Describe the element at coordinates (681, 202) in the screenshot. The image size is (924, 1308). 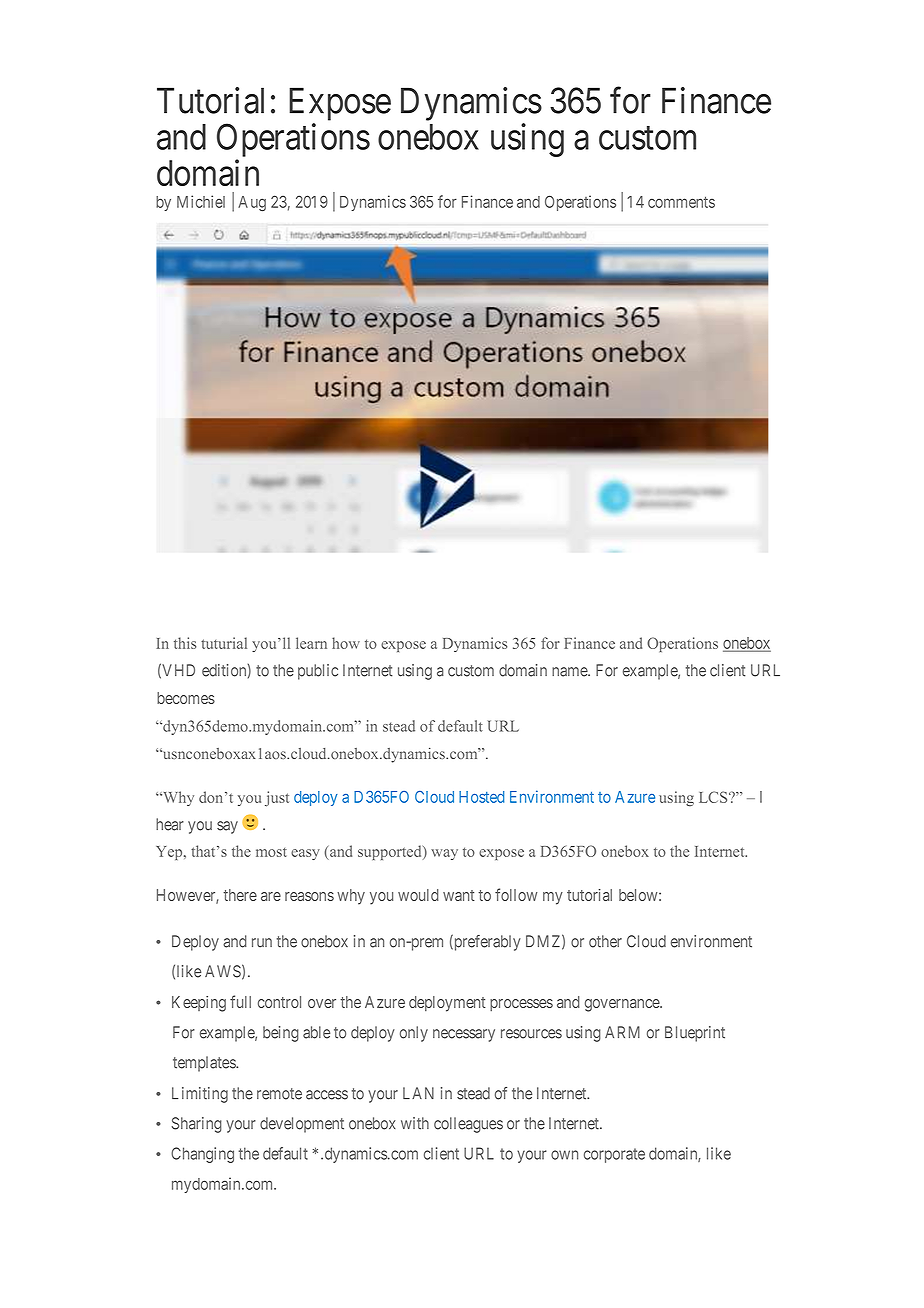
I see `comments` at that location.
